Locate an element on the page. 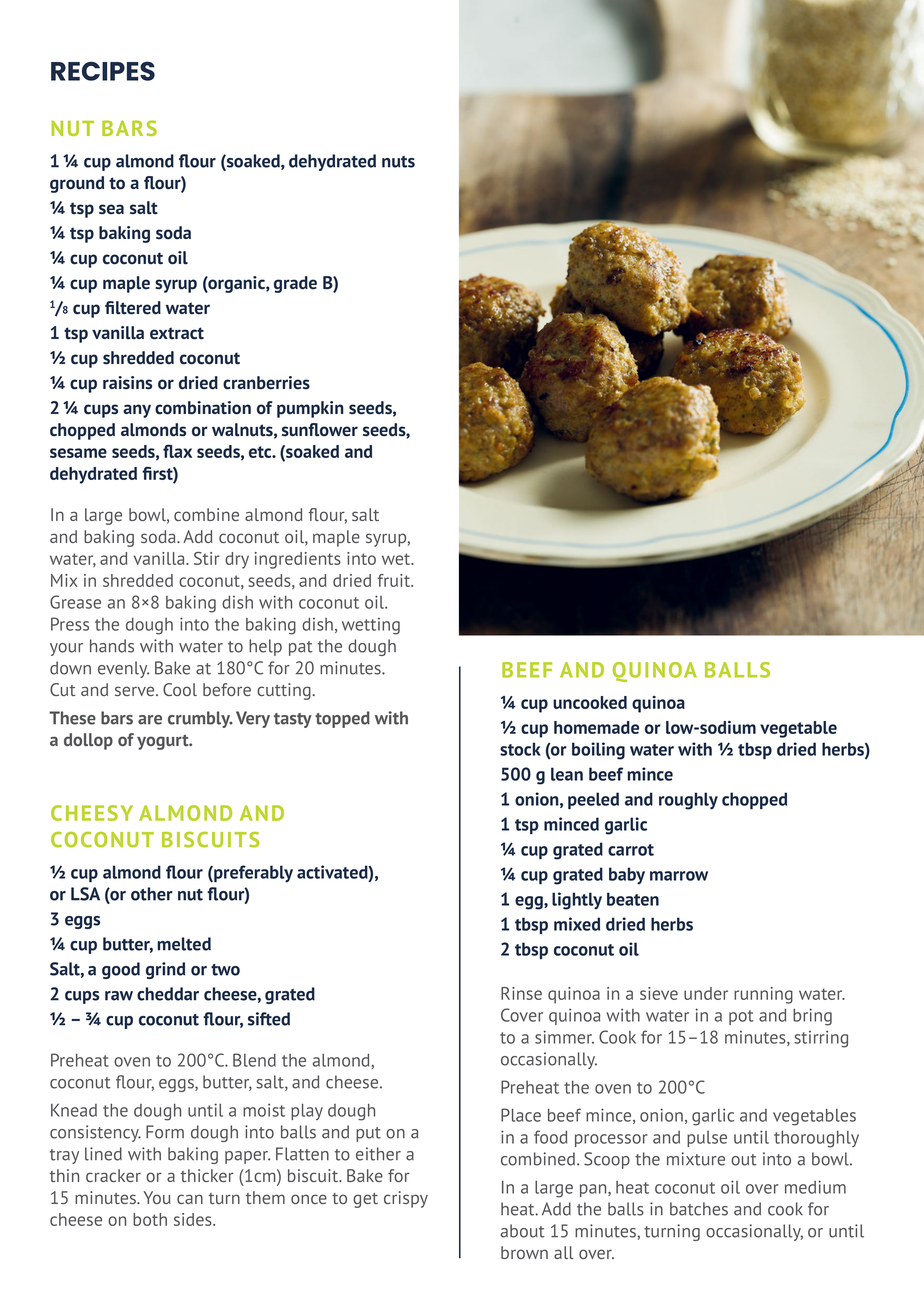  other is located at coordinates (152, 894).
